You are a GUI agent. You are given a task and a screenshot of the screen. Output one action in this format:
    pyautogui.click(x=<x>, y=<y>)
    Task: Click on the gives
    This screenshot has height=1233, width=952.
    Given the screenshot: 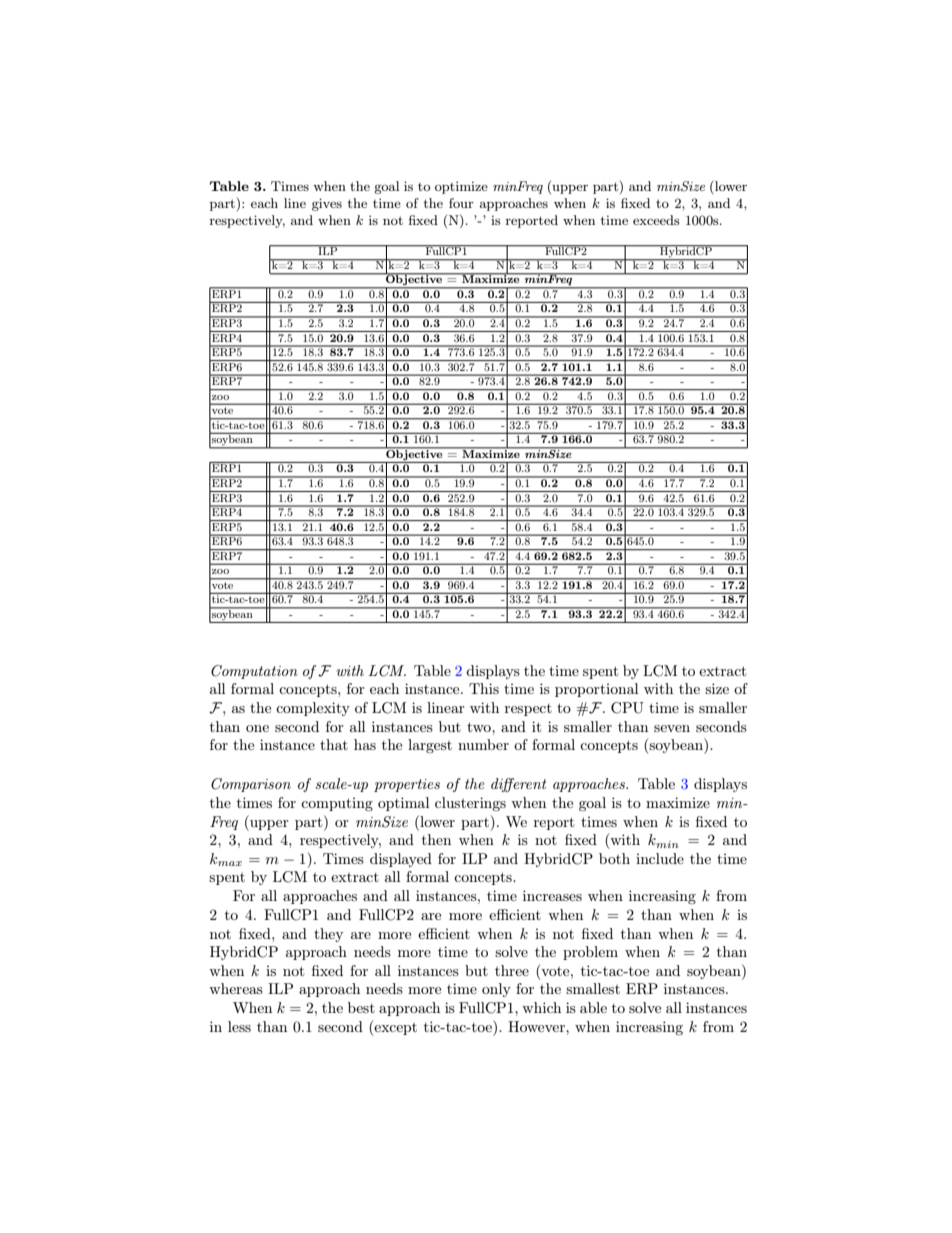 What is the action you would take?
    pyautogui.click(x=327, y=204)
